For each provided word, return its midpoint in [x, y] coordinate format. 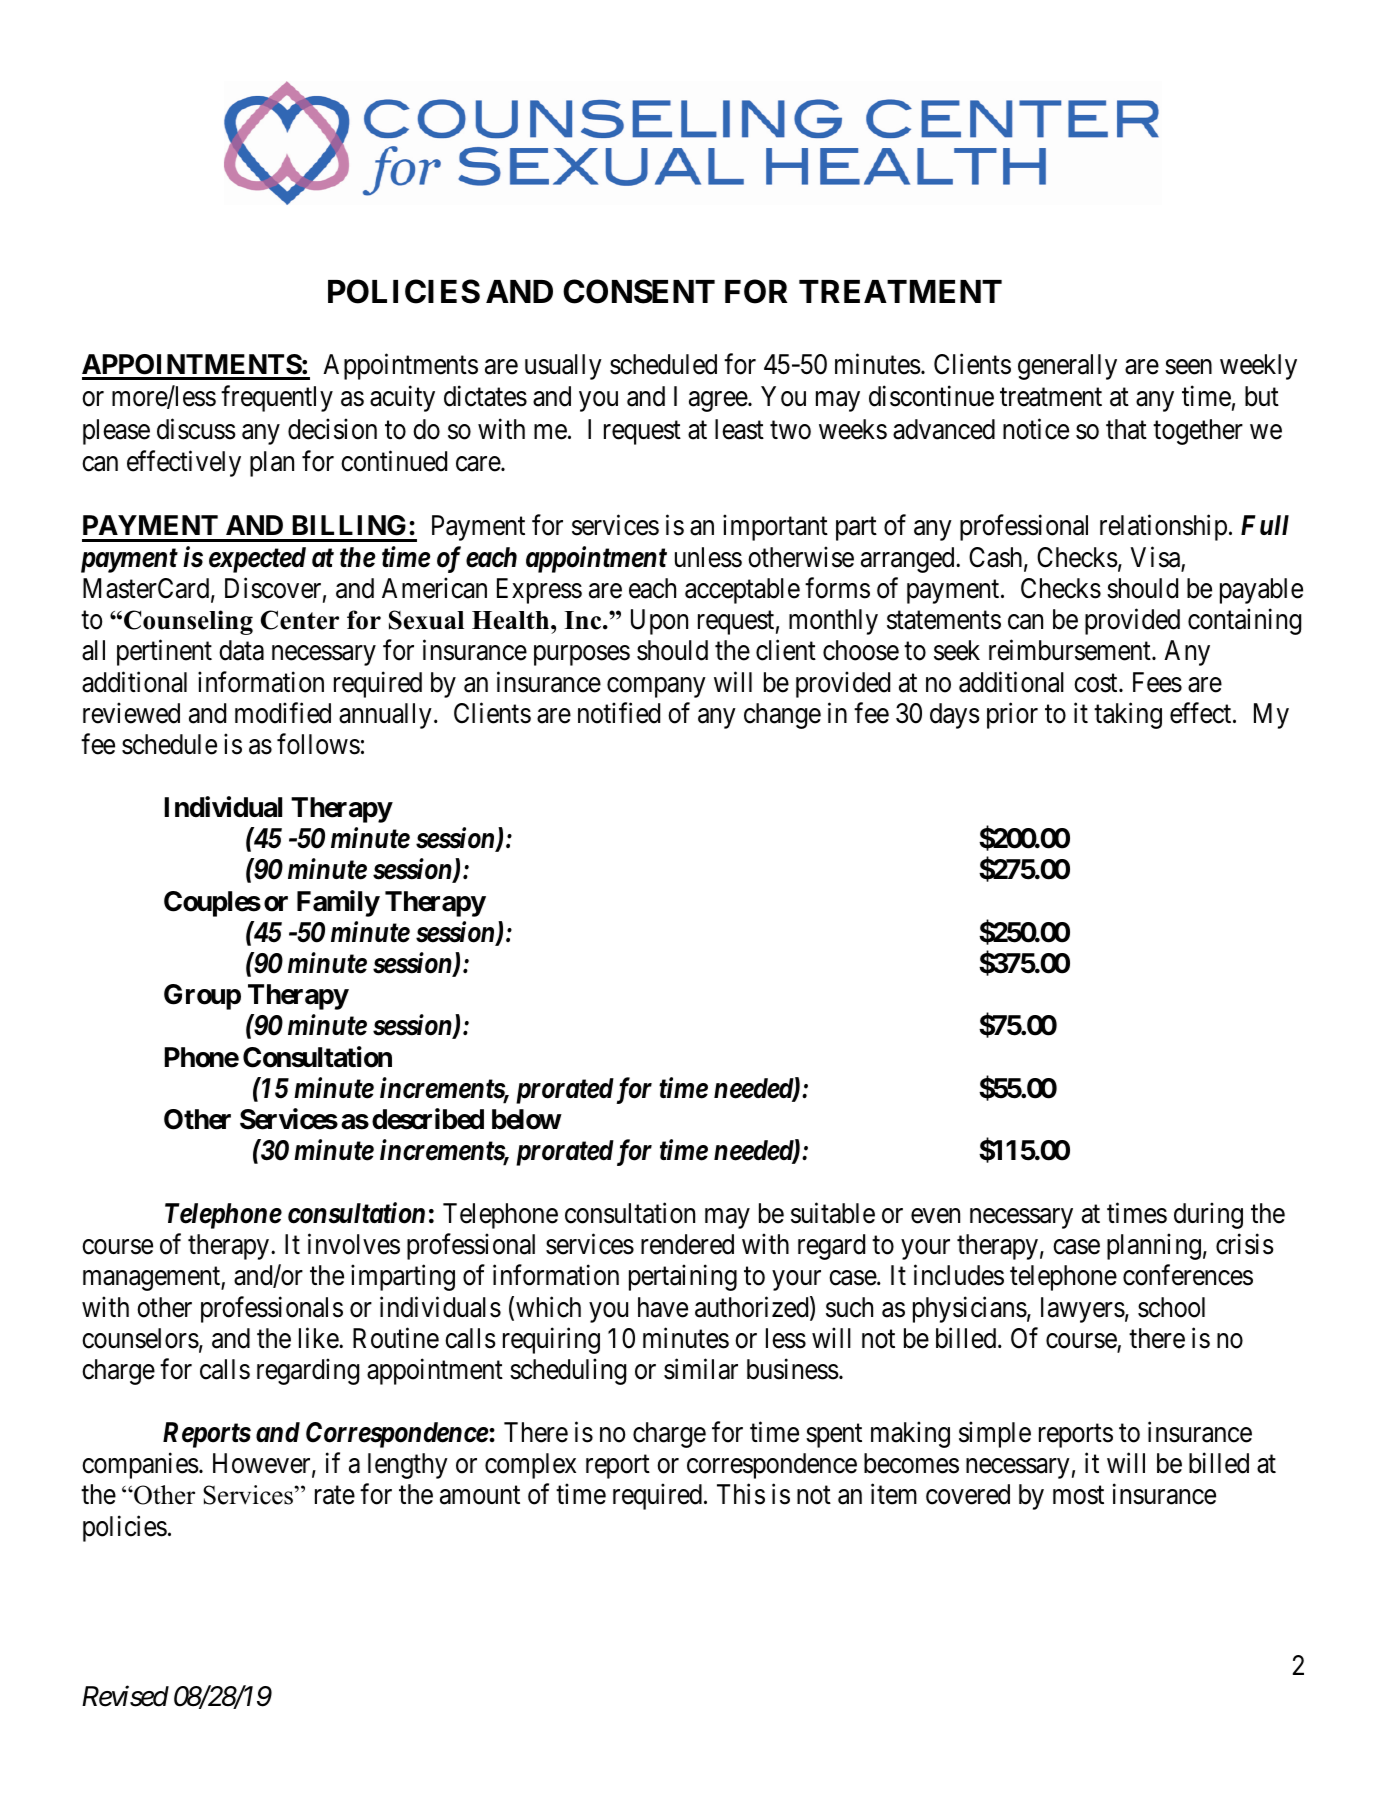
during [1208, 1215]
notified [619, 713]
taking [1128, 715]
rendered [687, 1244]
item [894, 1494]
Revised [125, 1696]
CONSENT [639, 291]
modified [283, 713]
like [319, 1338]
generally [1067, 367]
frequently [277, 399]
